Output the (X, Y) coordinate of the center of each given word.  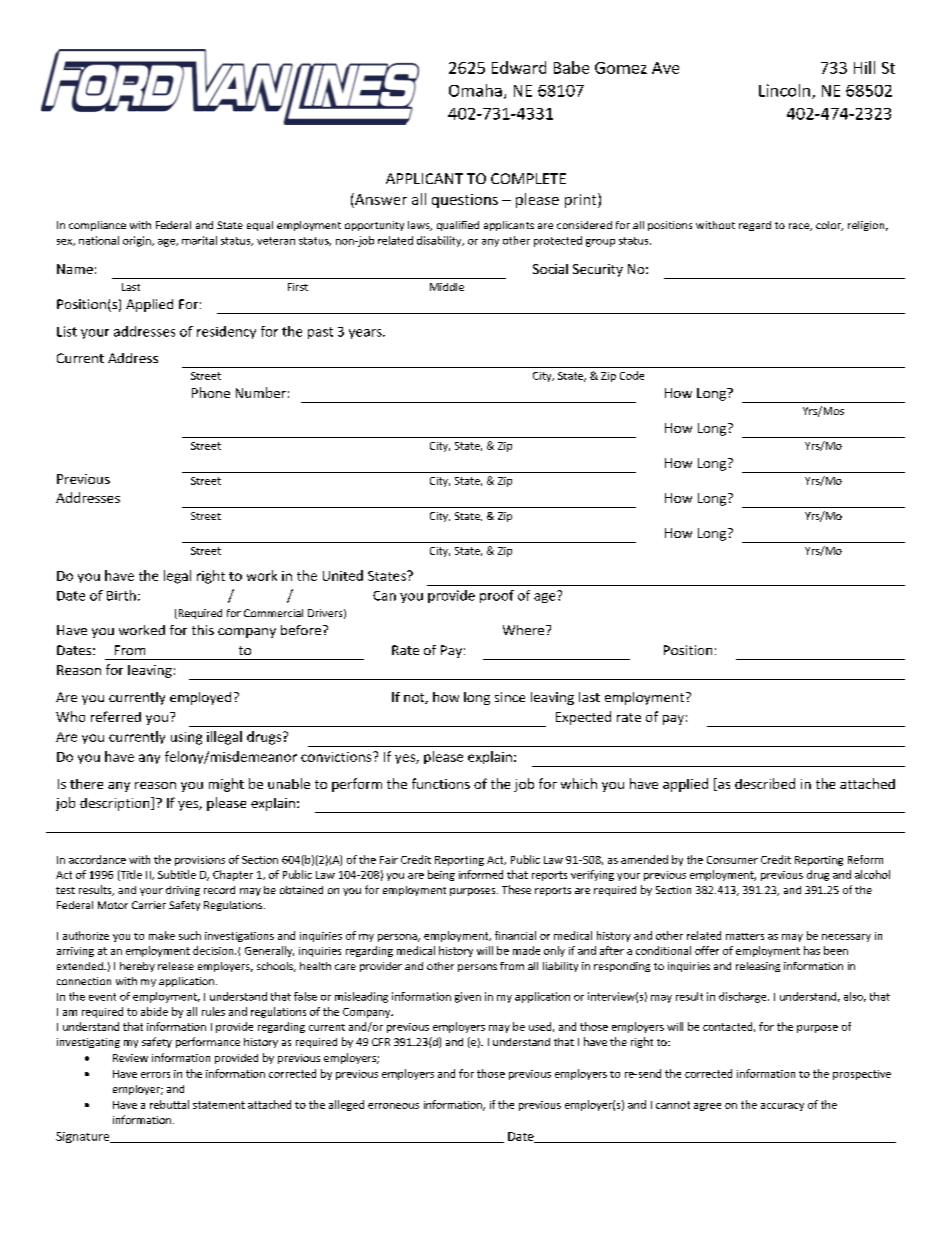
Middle (447, 287)
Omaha (475, 90)
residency (226, 332)
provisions (200, 861)
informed (481, 874)
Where (523, 630)
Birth (121, 595)
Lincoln (784, 90)
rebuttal (169, 1104)
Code (632, 375)
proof (497, 596)
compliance (97, 226)
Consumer (732, 860)
